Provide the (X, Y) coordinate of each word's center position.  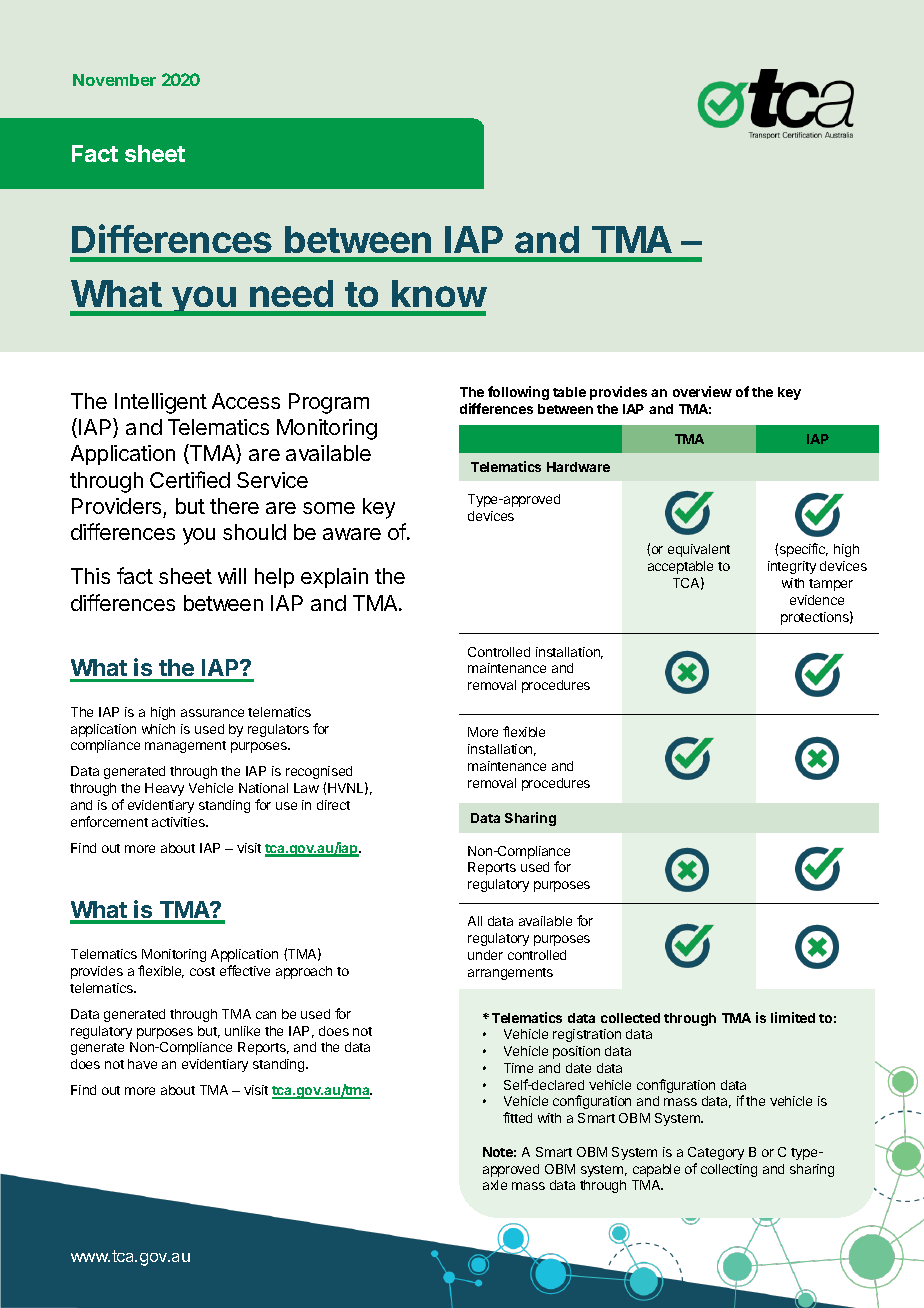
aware (352, 534)
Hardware (578, 467)
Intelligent (161, 403)
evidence (817, 600)
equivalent (699, 550)
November (114, 80)
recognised (319, 772)
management (185, 747)
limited (793, 1017)
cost (202, 971)
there (234, 506)
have (142, 1064)
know (439, 293)
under (485, 955)
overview (702, 391)
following (518, 393)
